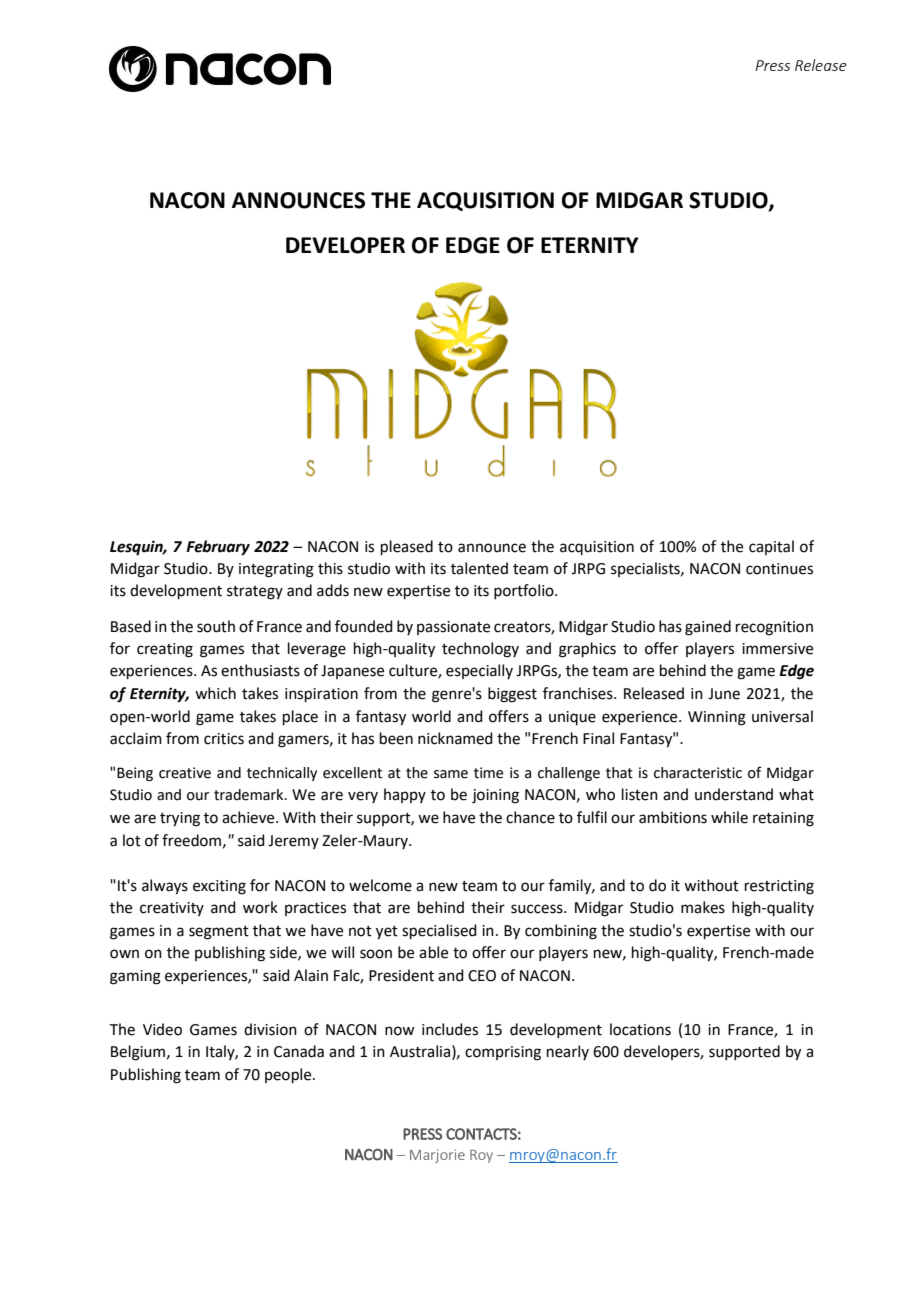  Describe the element at coordinates (437, 1156) in the page. I see `Marjorie` at that location.
